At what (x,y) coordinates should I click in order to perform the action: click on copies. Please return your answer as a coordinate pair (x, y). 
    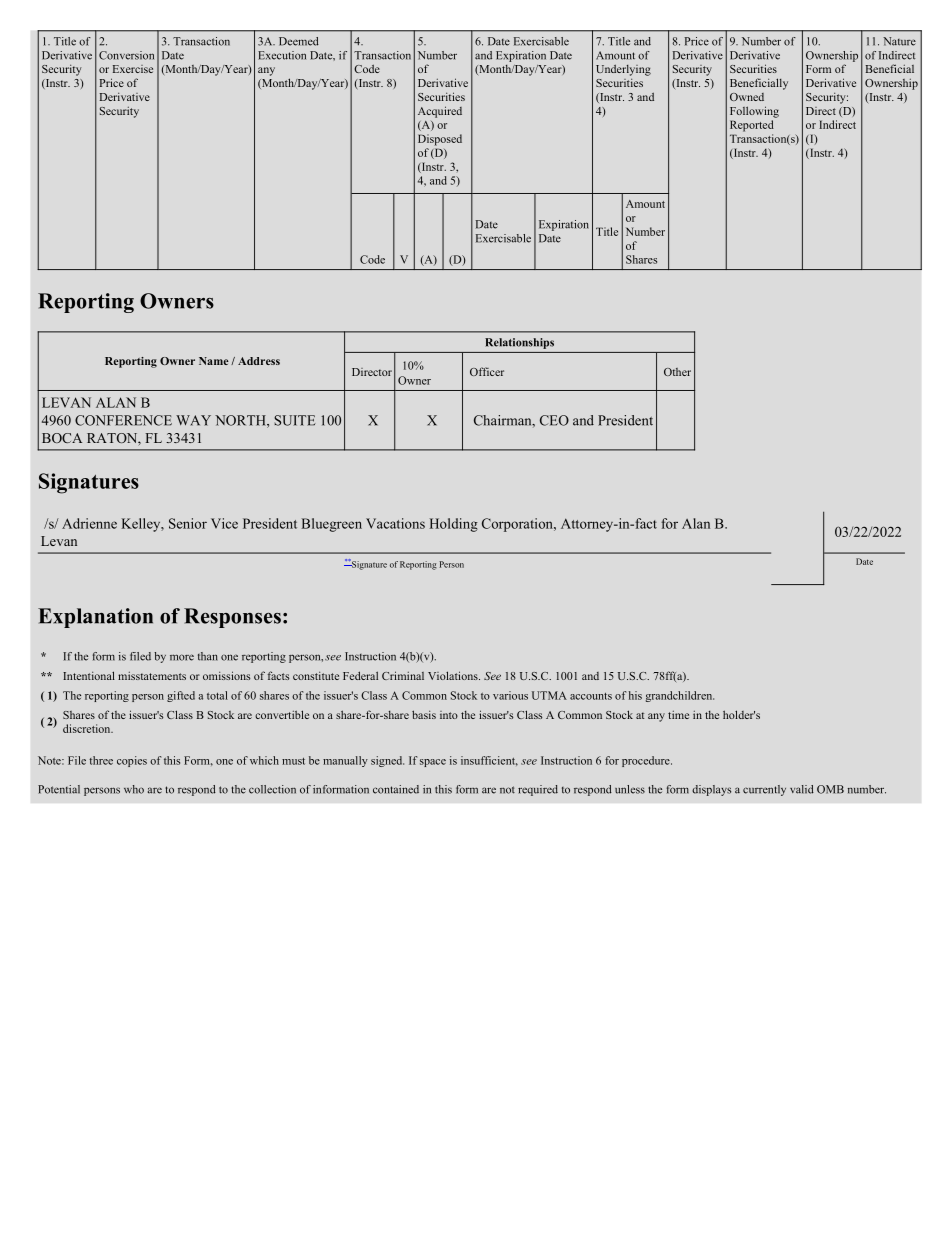
    Looking at the image, I should click on (132, 761).
